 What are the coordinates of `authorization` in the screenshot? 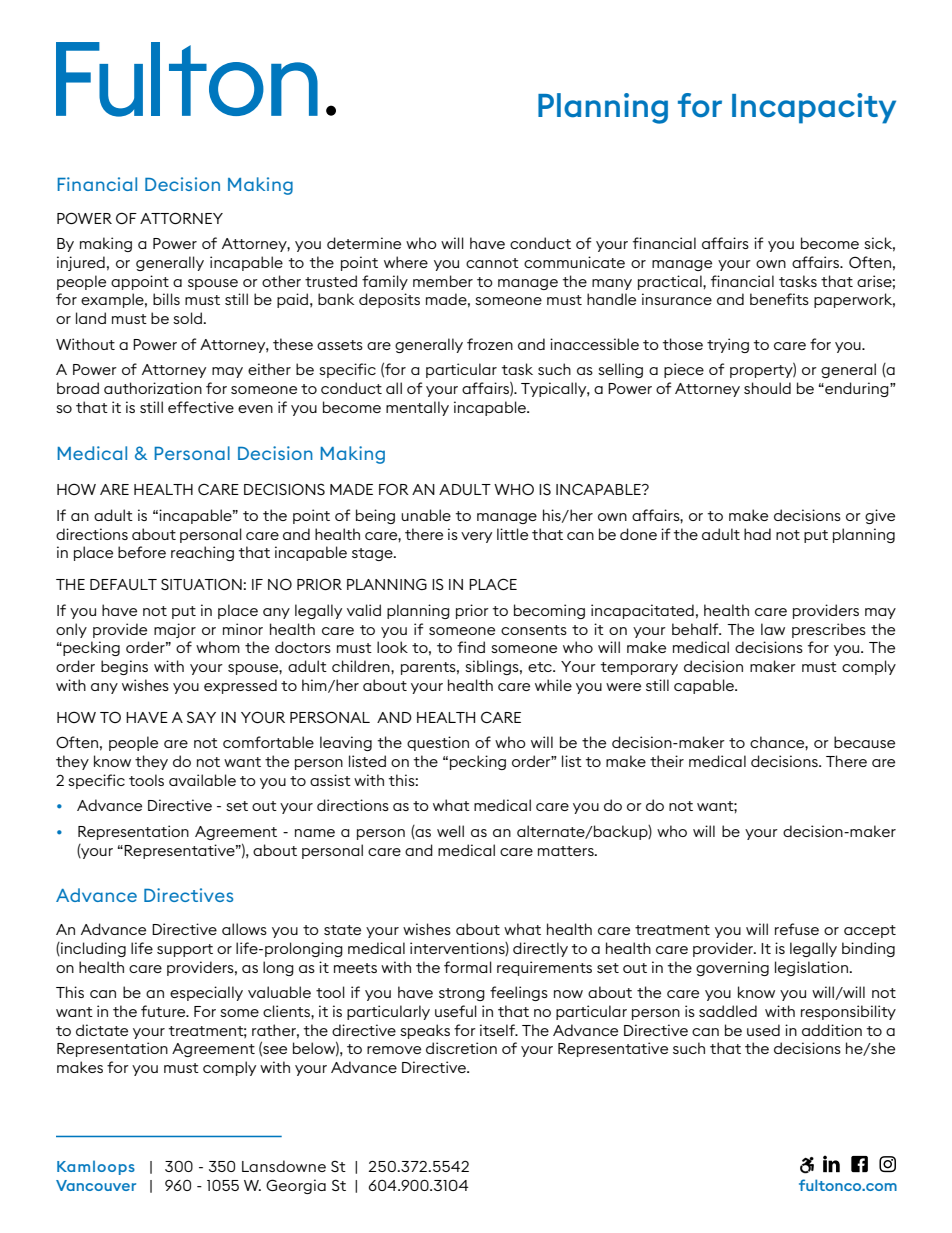 It's located at (153, 388).
